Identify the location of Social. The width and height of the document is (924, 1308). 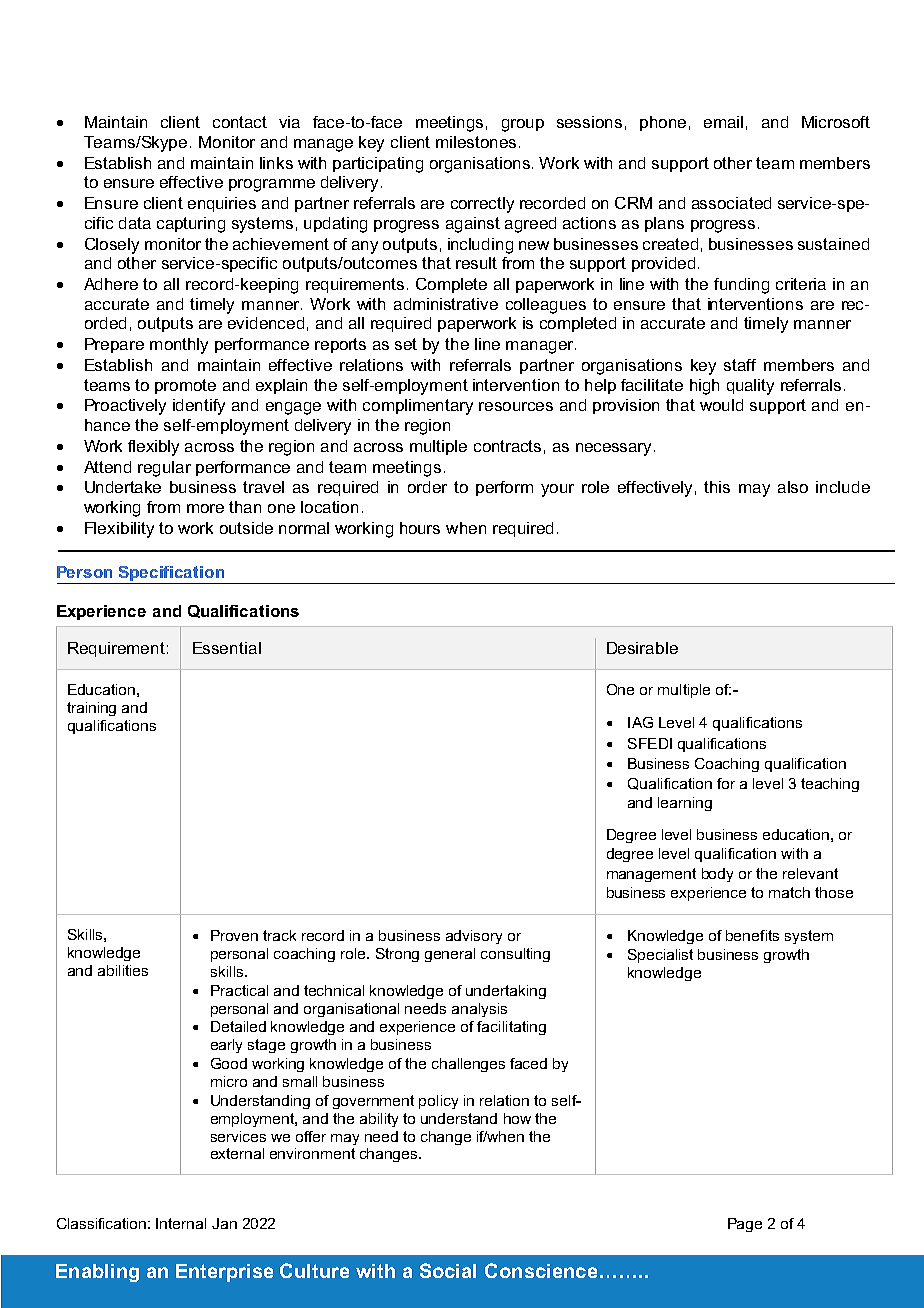
(448, 1270).
